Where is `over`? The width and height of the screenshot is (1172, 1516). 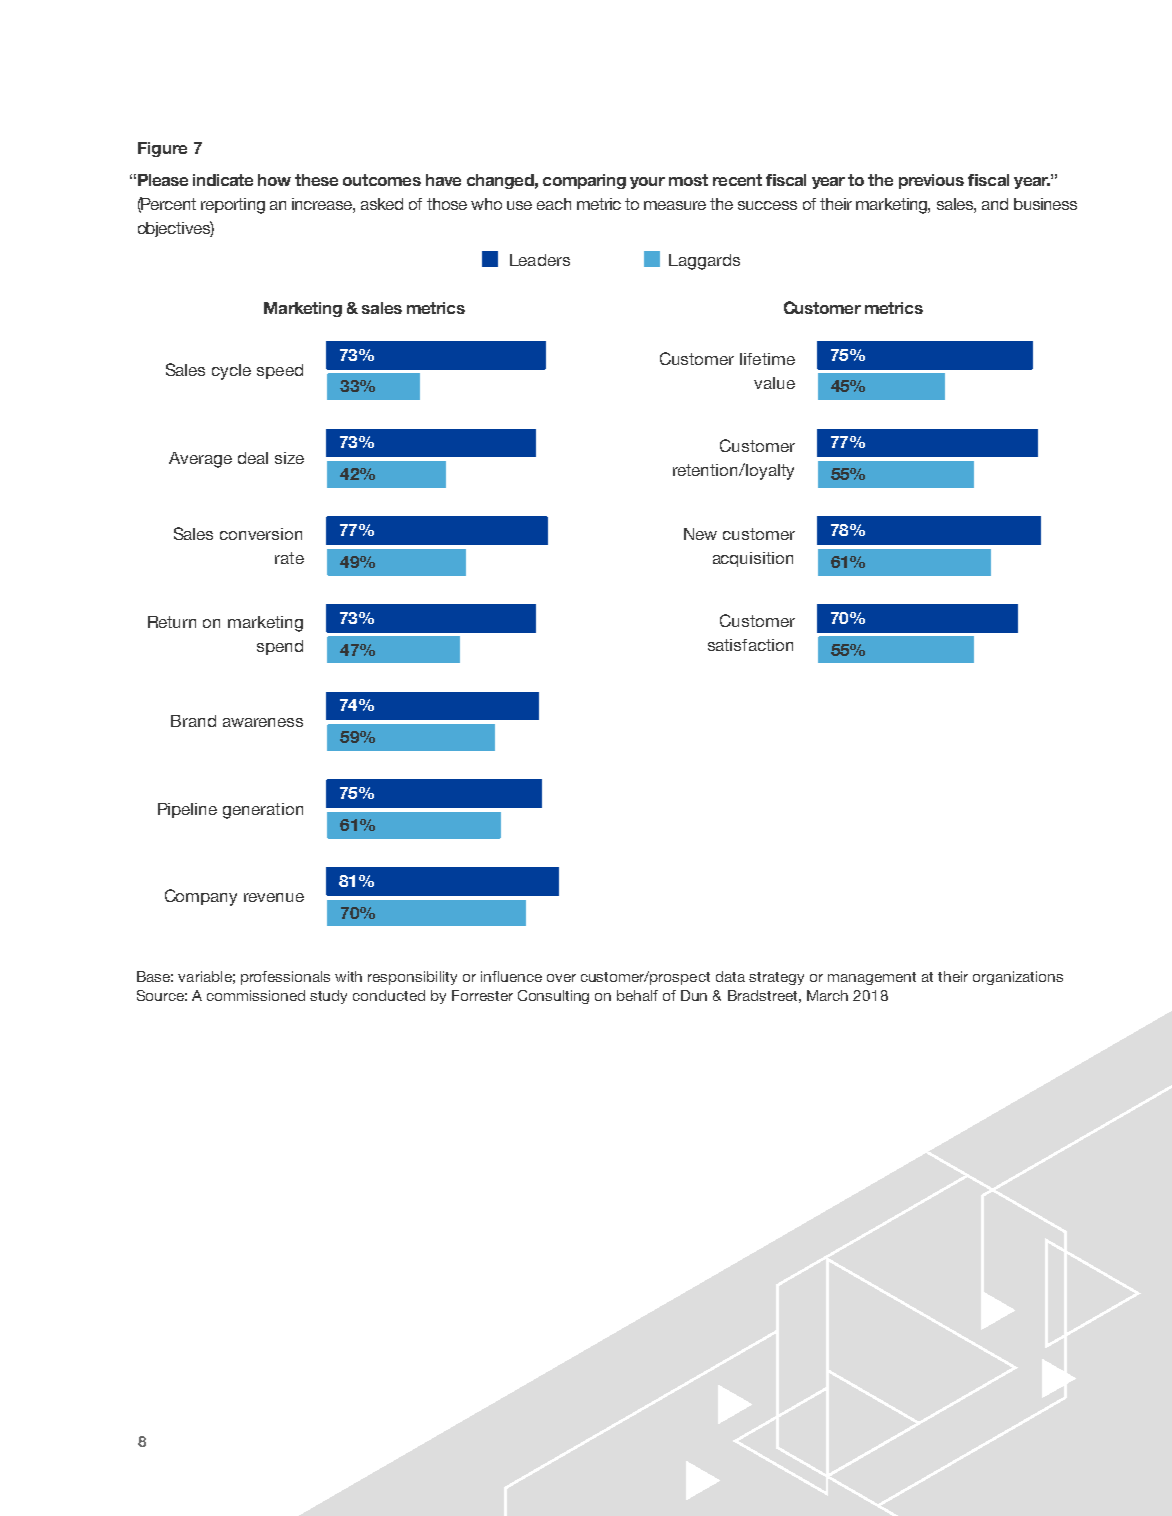 over is located at coordinates (561, 978).
